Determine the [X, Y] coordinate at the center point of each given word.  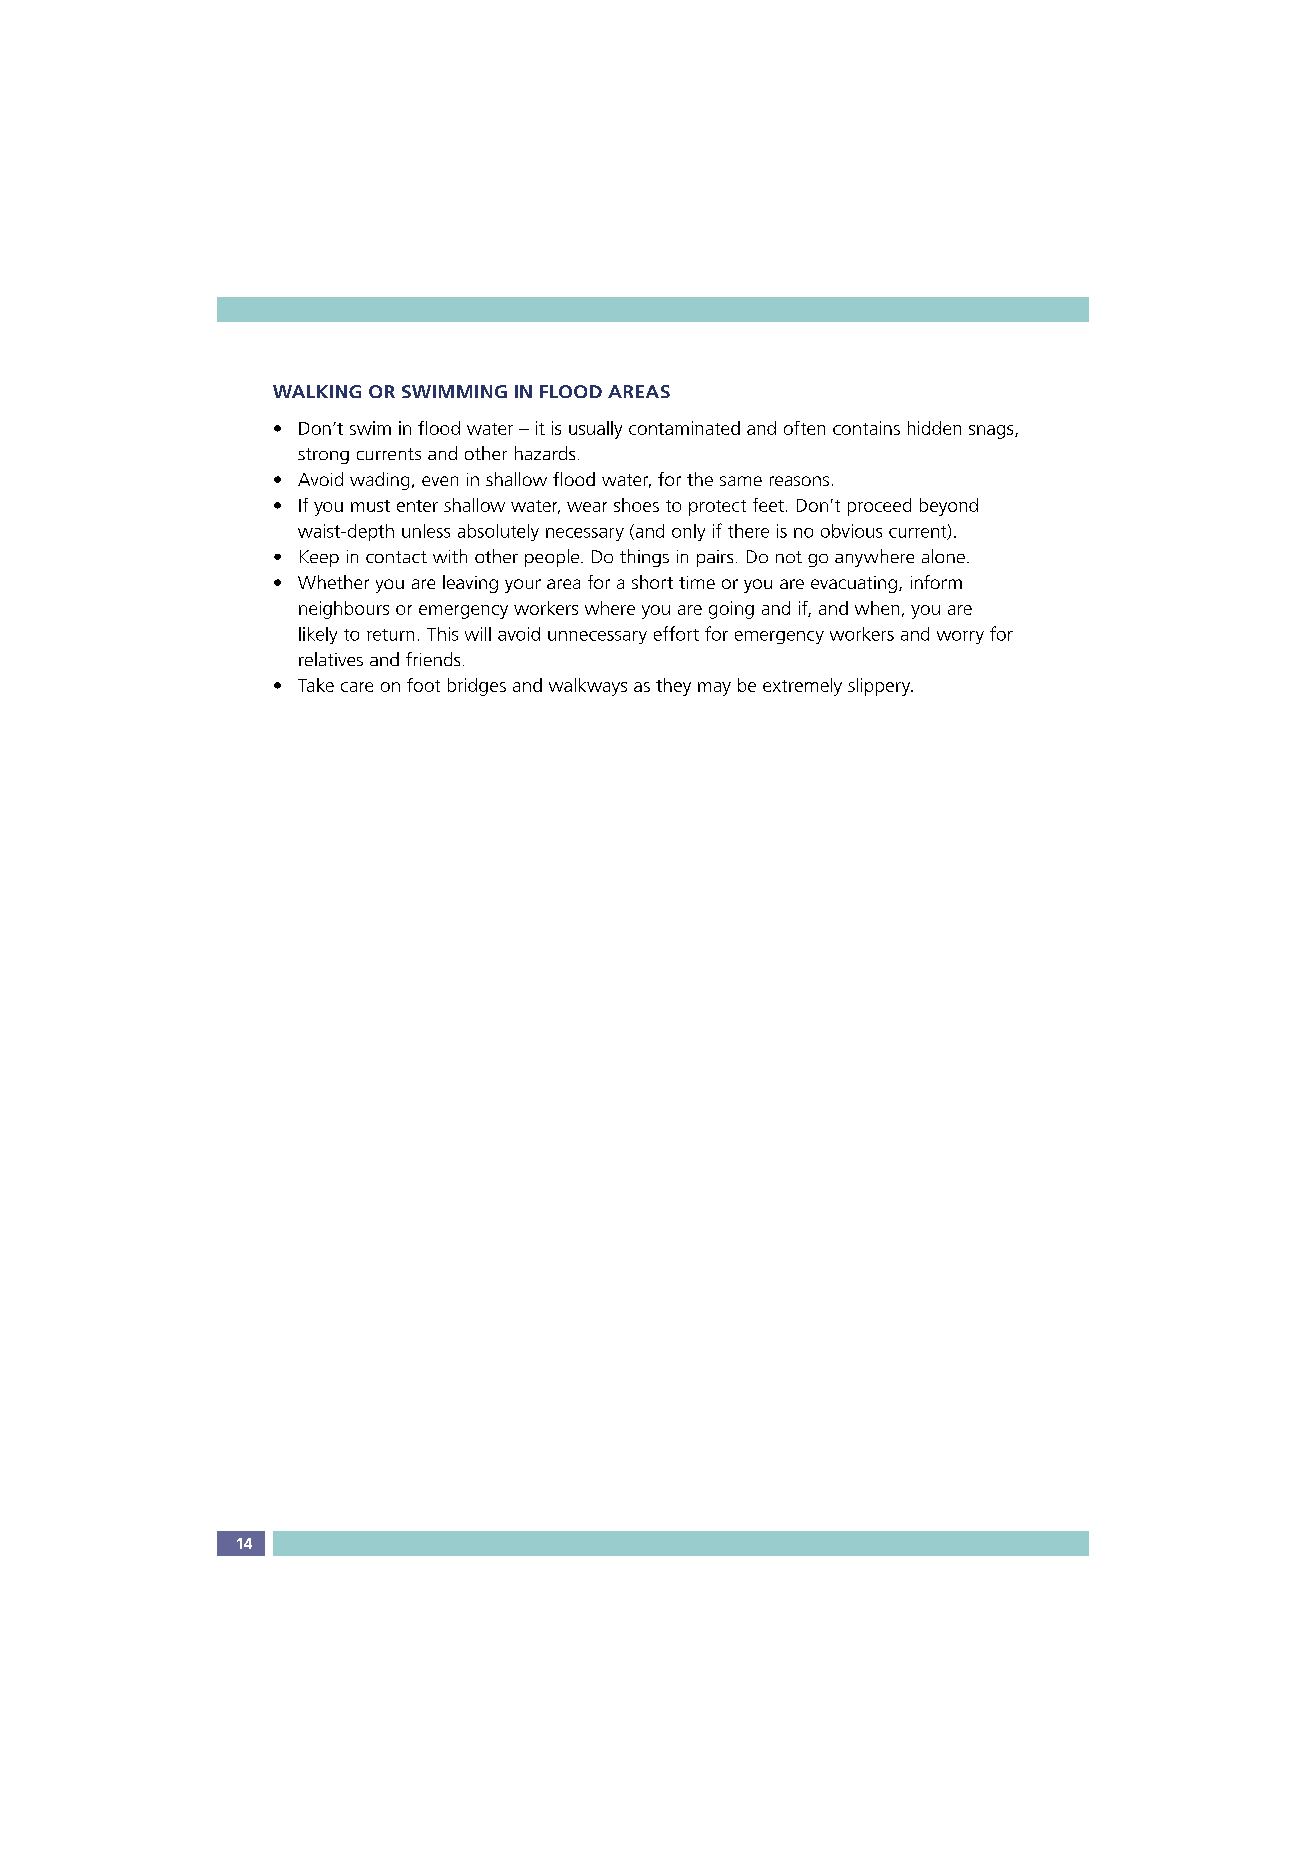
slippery [880, 687]
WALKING [317, 391]
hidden [934, 428]
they [673, 687]
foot [423, 685]
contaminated [684, 428]
